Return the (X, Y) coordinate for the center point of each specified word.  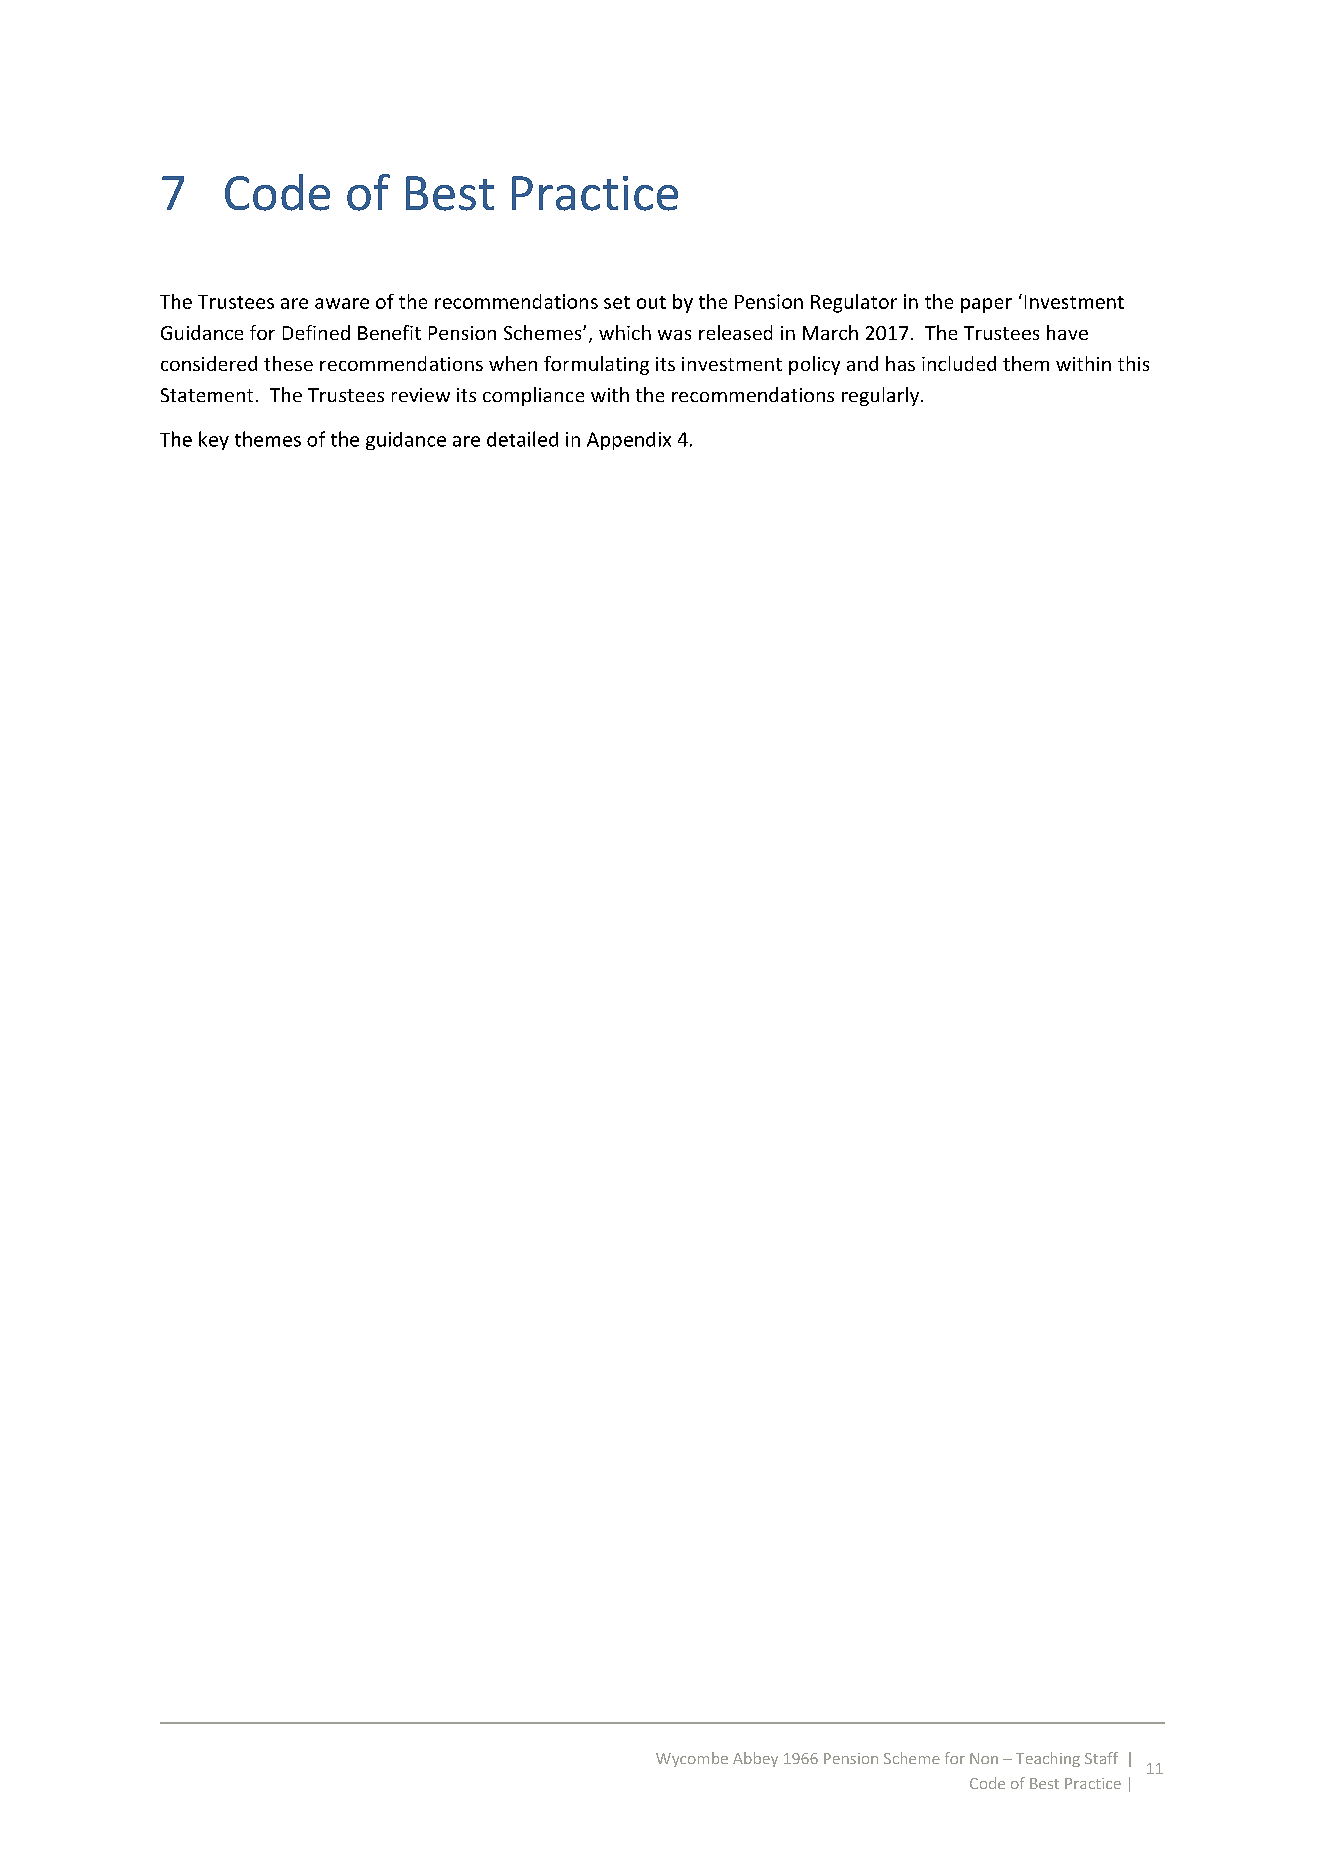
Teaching (1048, 1759)
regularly (880, 396)
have (1067, 332)
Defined (316, 332)
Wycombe (692, 1759)
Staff (1101, 1758)
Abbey (755, 1759)
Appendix (629, 441)
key (214, 440)
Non (984, 1758)
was (674, 335)
